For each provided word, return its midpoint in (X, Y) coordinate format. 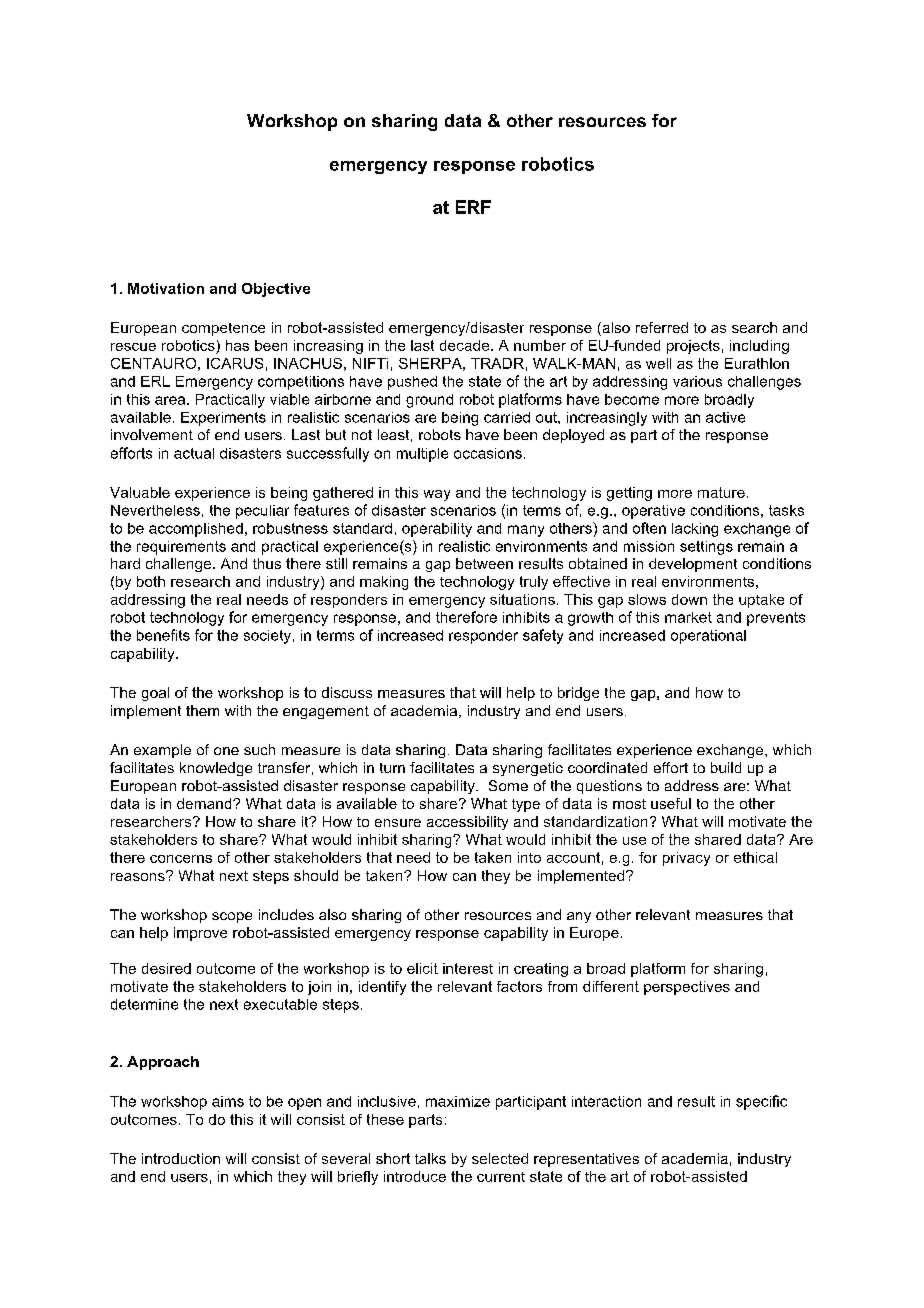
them (202, 710)
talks (430, 1158)
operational (708, 637)
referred (662, 327)
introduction (181, 1158)
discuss (347, 692)
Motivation (166, 288)
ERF (473, 207)
